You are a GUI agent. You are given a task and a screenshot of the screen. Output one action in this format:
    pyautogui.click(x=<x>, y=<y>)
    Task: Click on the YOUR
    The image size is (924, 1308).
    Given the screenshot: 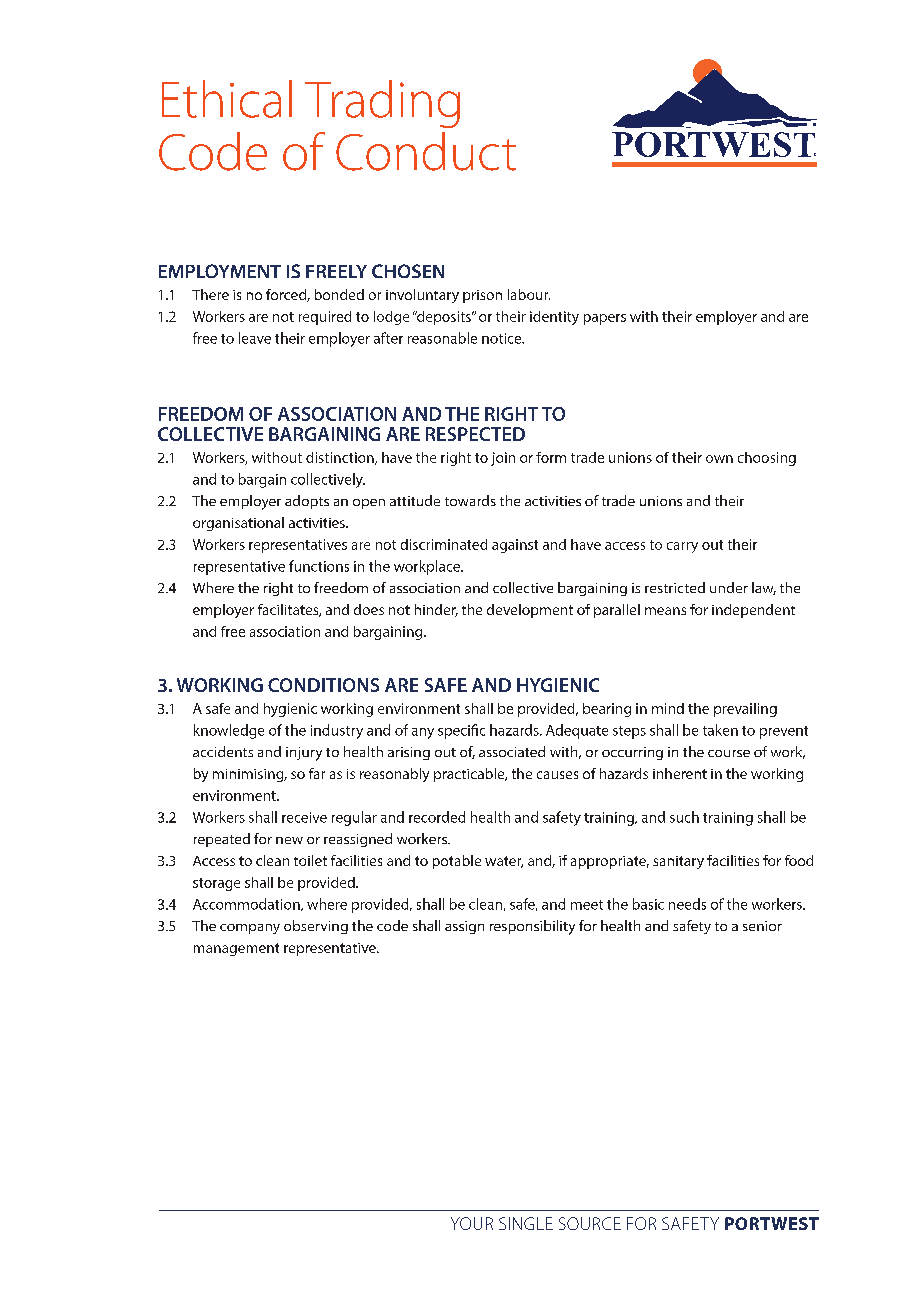 What is the action you would take?
    pyautogui.click(x=472, y=1223)
